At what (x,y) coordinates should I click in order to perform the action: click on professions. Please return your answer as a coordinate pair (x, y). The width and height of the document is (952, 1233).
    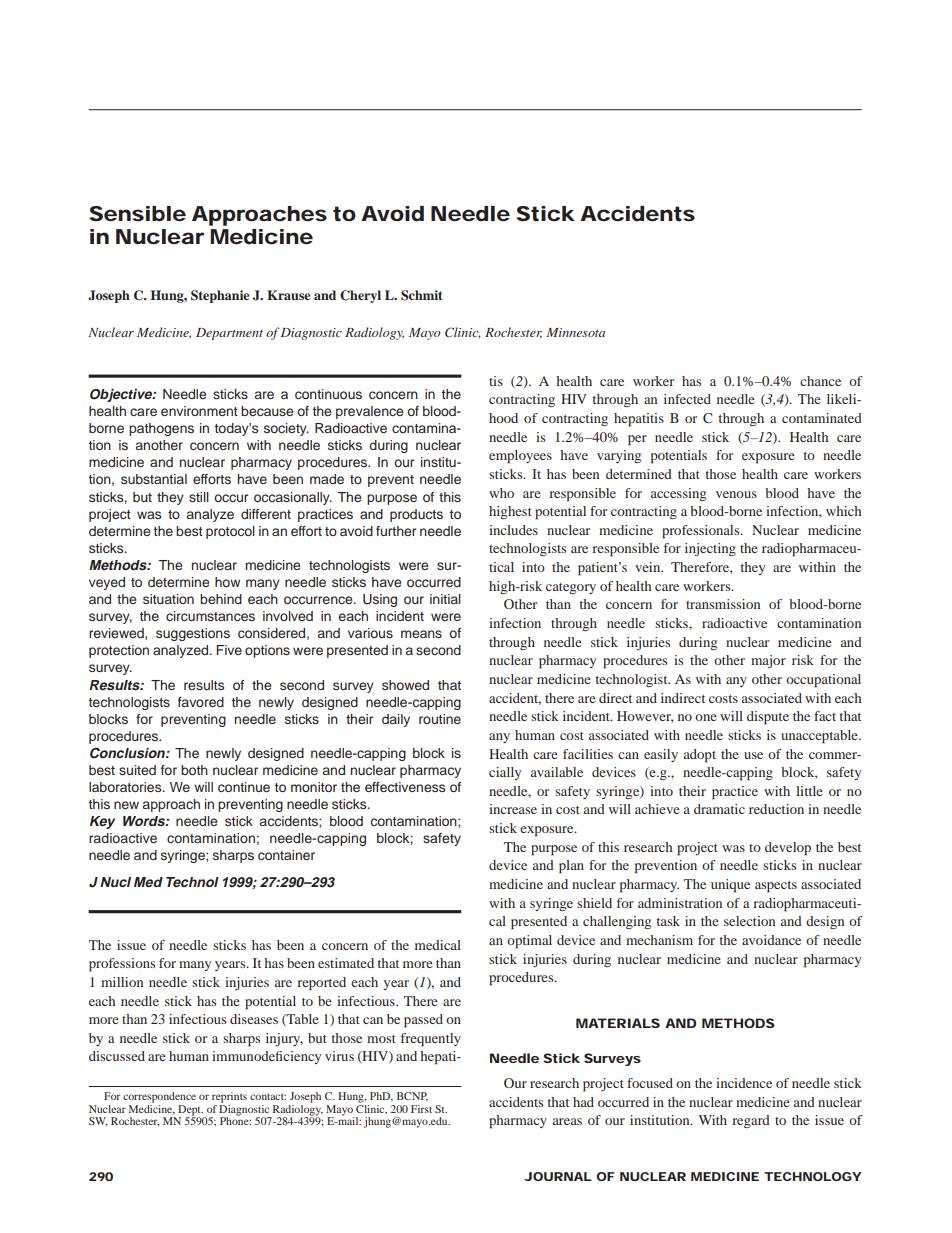
    Looking at the image, I should click on (122, 965).
